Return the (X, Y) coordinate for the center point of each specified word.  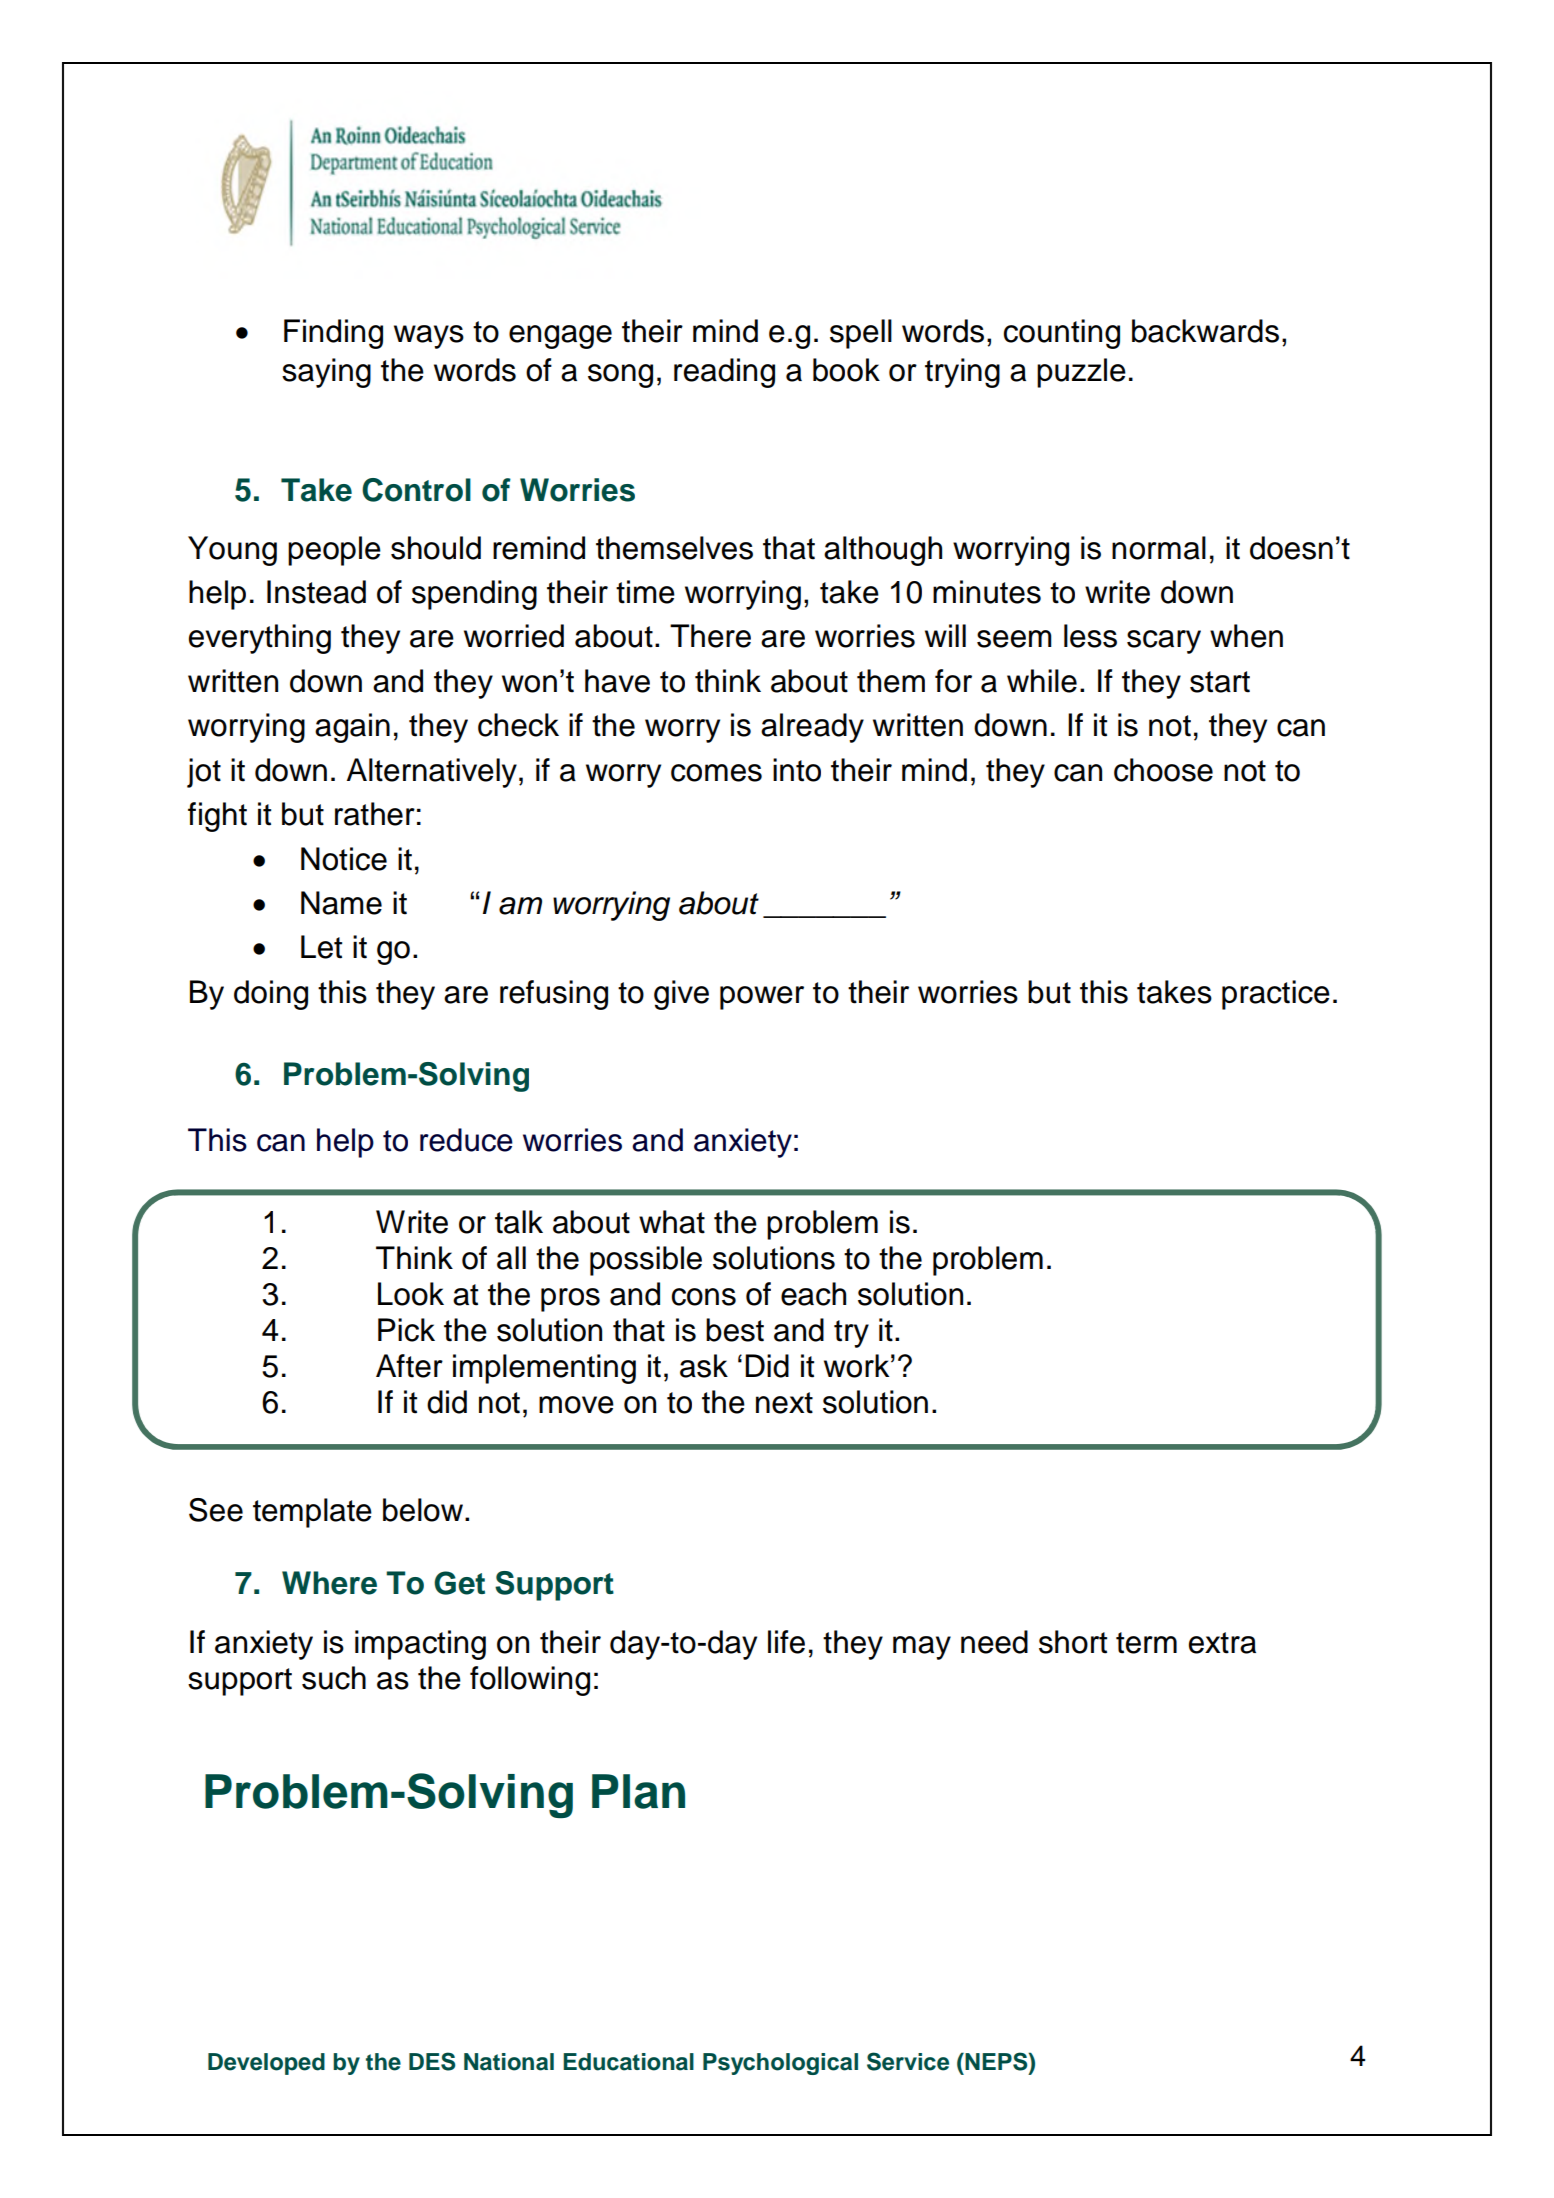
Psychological (780, 2064)
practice (1276, 995)
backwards (1205, 331)
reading (724, 373)
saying (326, 373)
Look (411, 1294)
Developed (266, 2064)
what (672, 1222)
